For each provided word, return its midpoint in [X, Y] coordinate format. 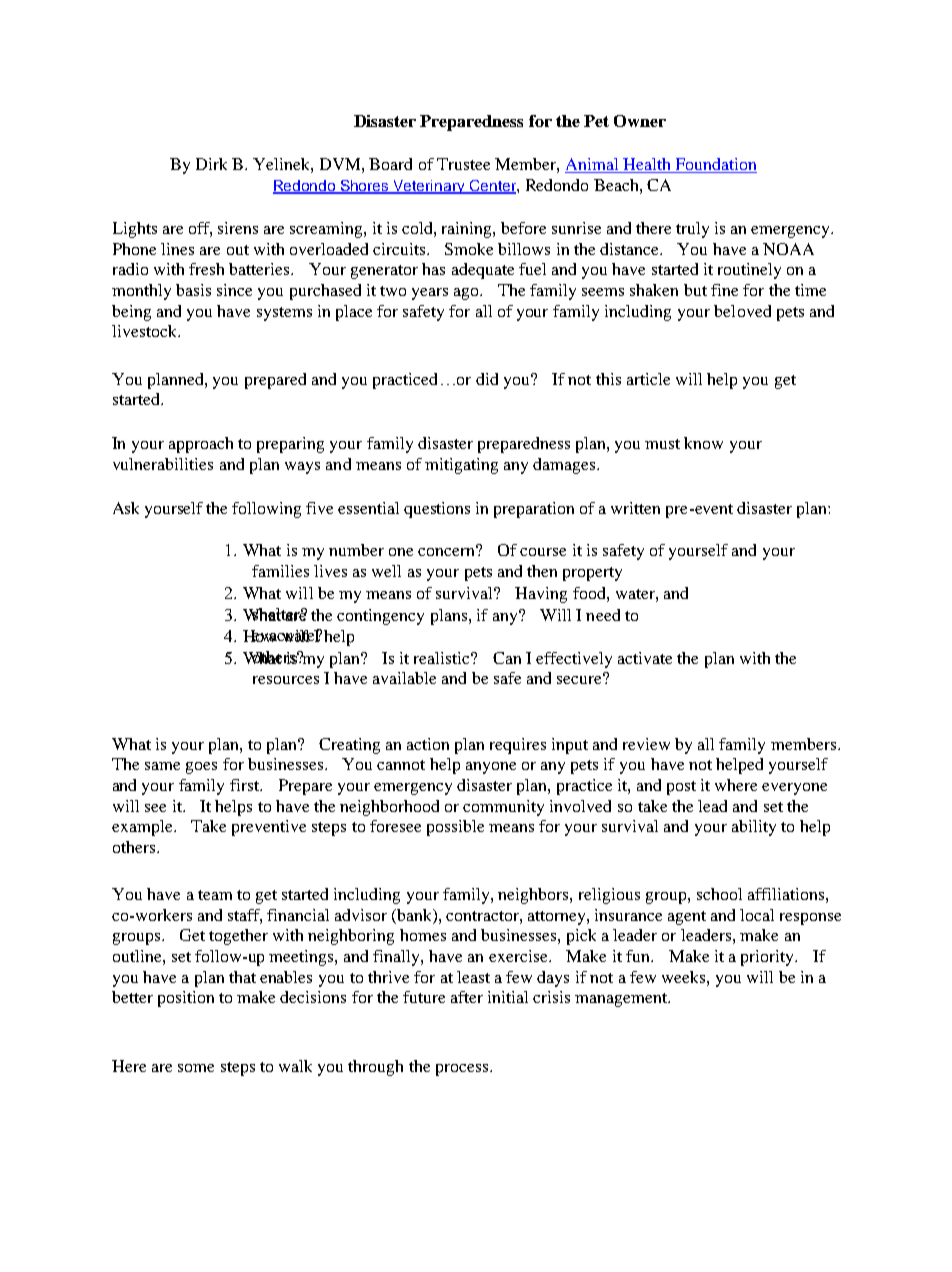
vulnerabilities [163, 464]
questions [437, 510]
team [215, 895]
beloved [742, 311]
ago [467, 294]
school [719, 894]
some [196, 1068]
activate [645, 658]
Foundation [716, 164]
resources [286, 680]
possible [455, 828]
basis [193, 290]
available [404, 678]
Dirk [211, 164]
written [635, 508]
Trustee [463, 164]
